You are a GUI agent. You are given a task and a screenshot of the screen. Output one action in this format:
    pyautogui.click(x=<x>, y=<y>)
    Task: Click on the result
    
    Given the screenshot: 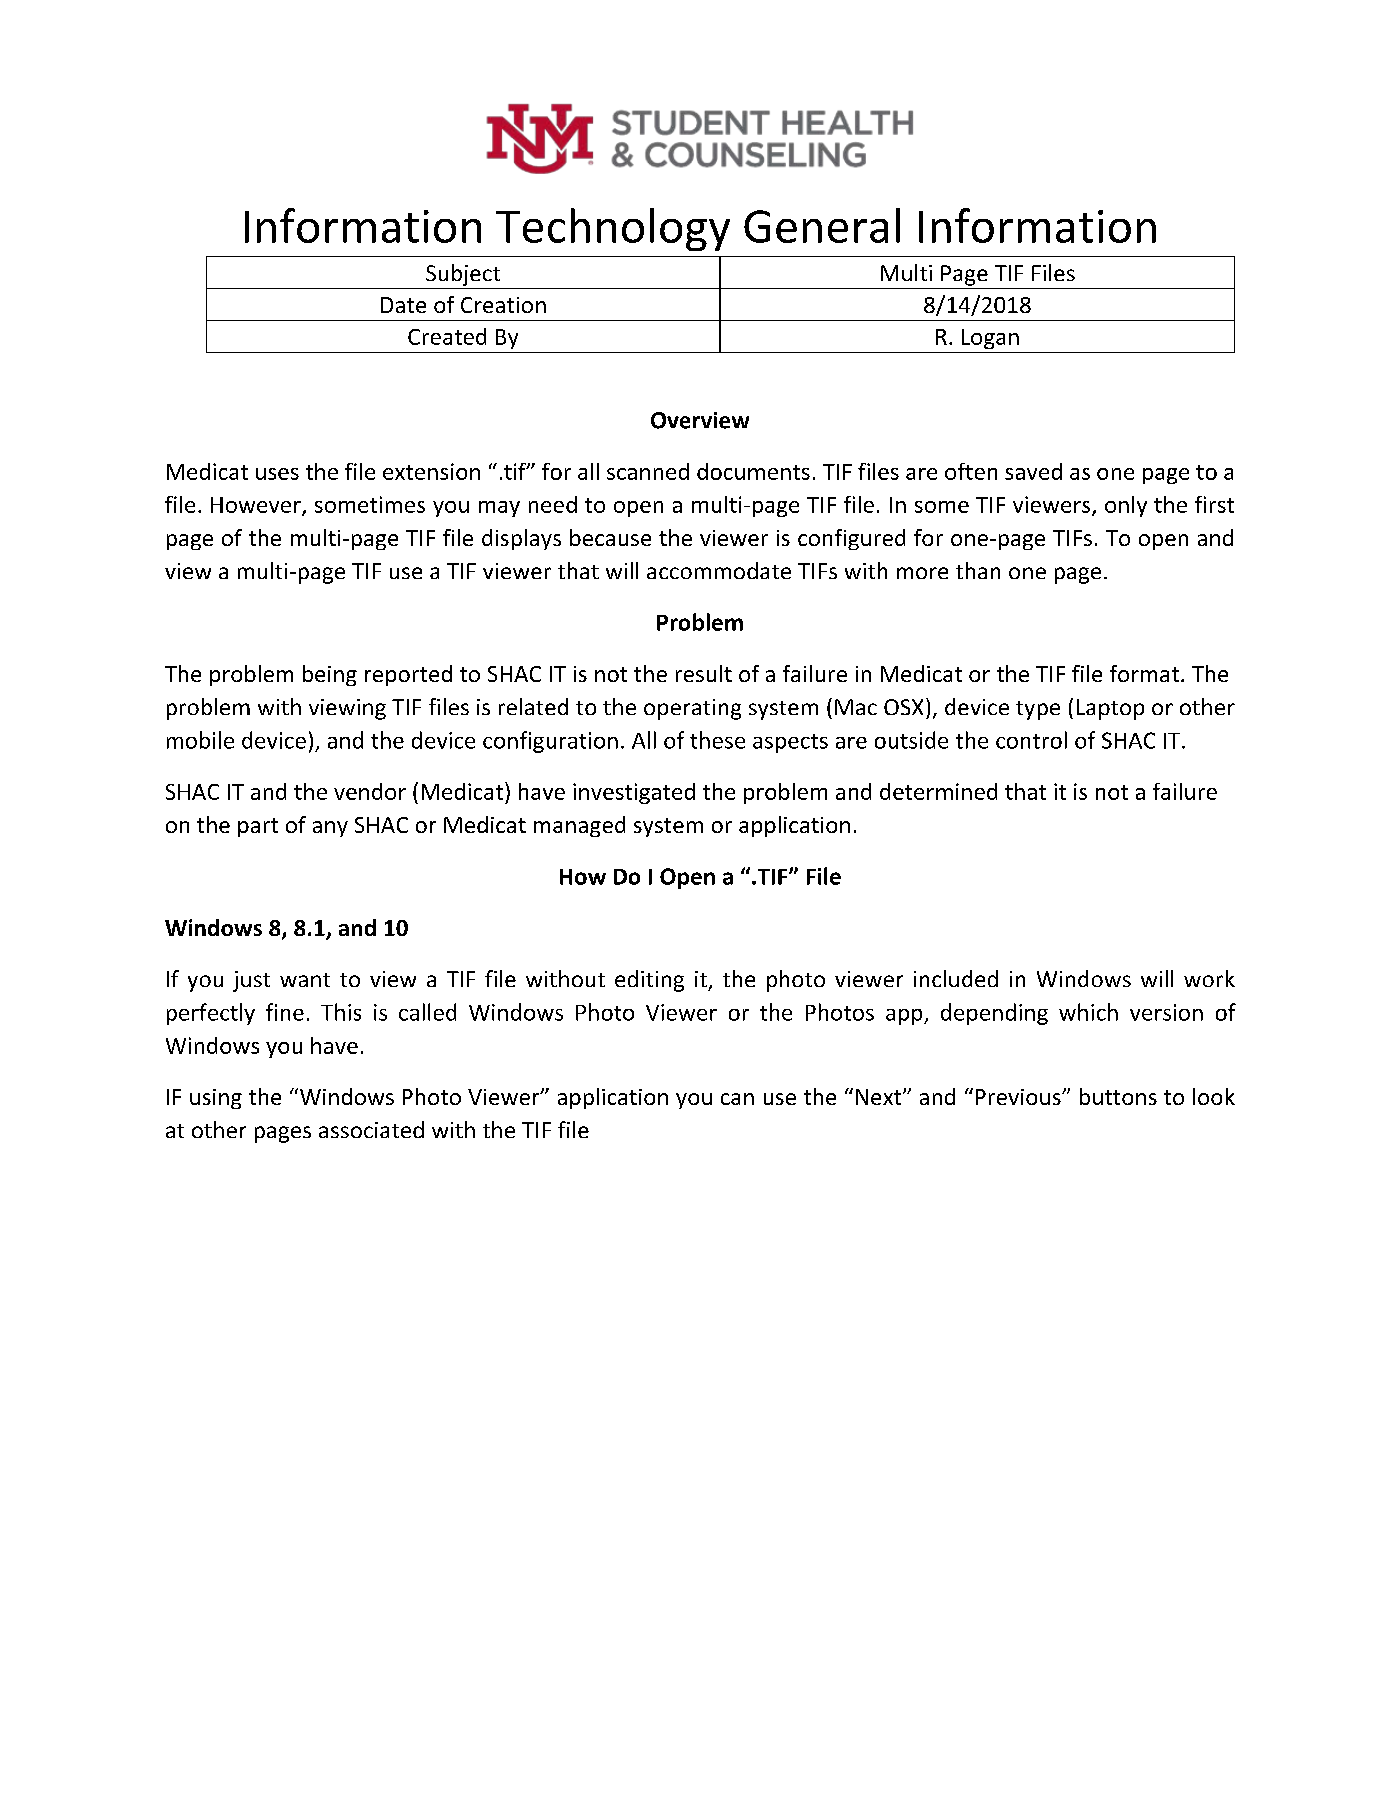 What is the action you would take?
    pyautogui.click(x=704, y=673)
